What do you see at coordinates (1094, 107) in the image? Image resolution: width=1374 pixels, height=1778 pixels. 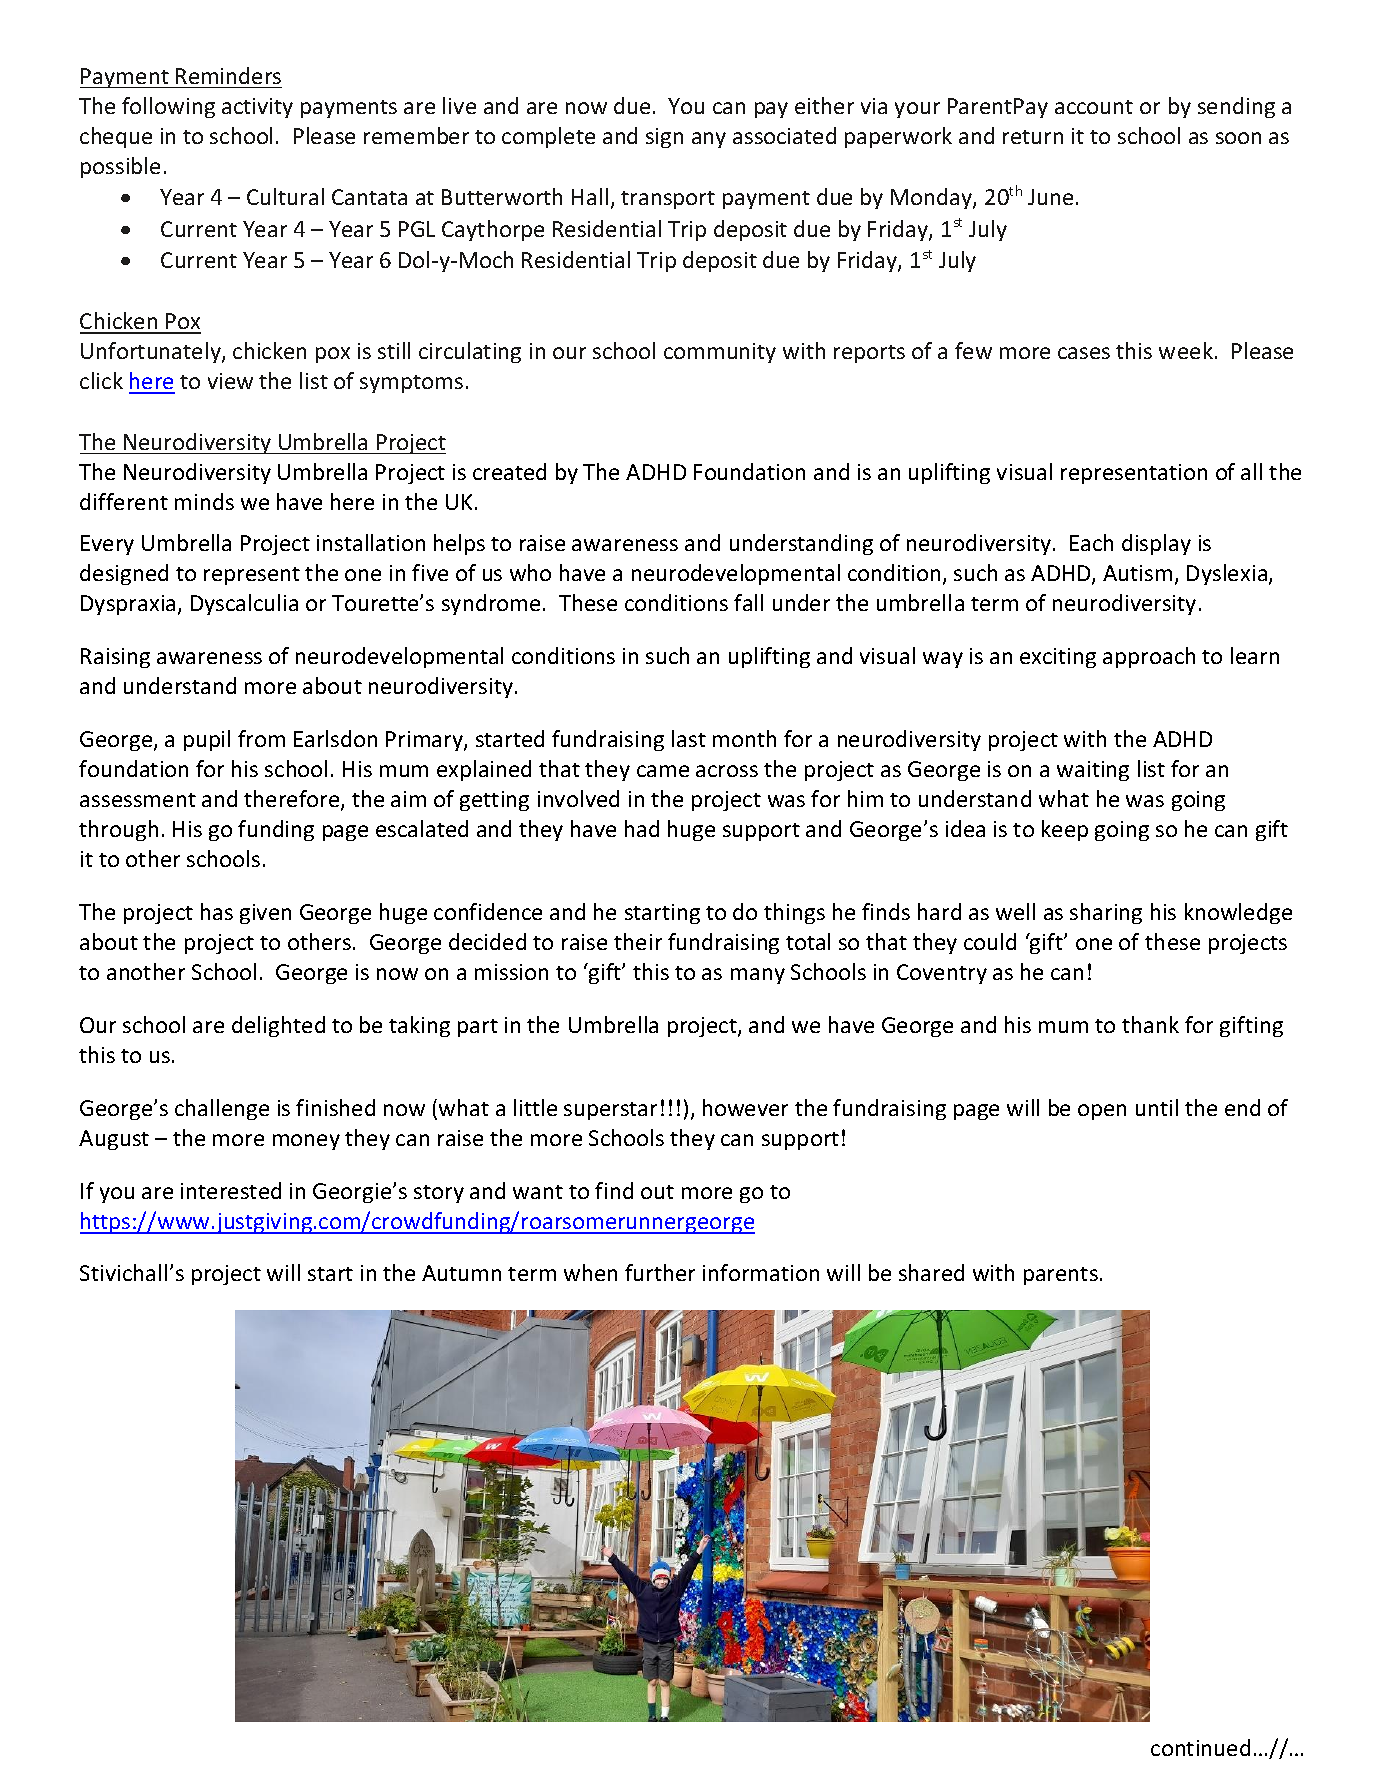 I see `account` at bounding box center [1094, 107].
